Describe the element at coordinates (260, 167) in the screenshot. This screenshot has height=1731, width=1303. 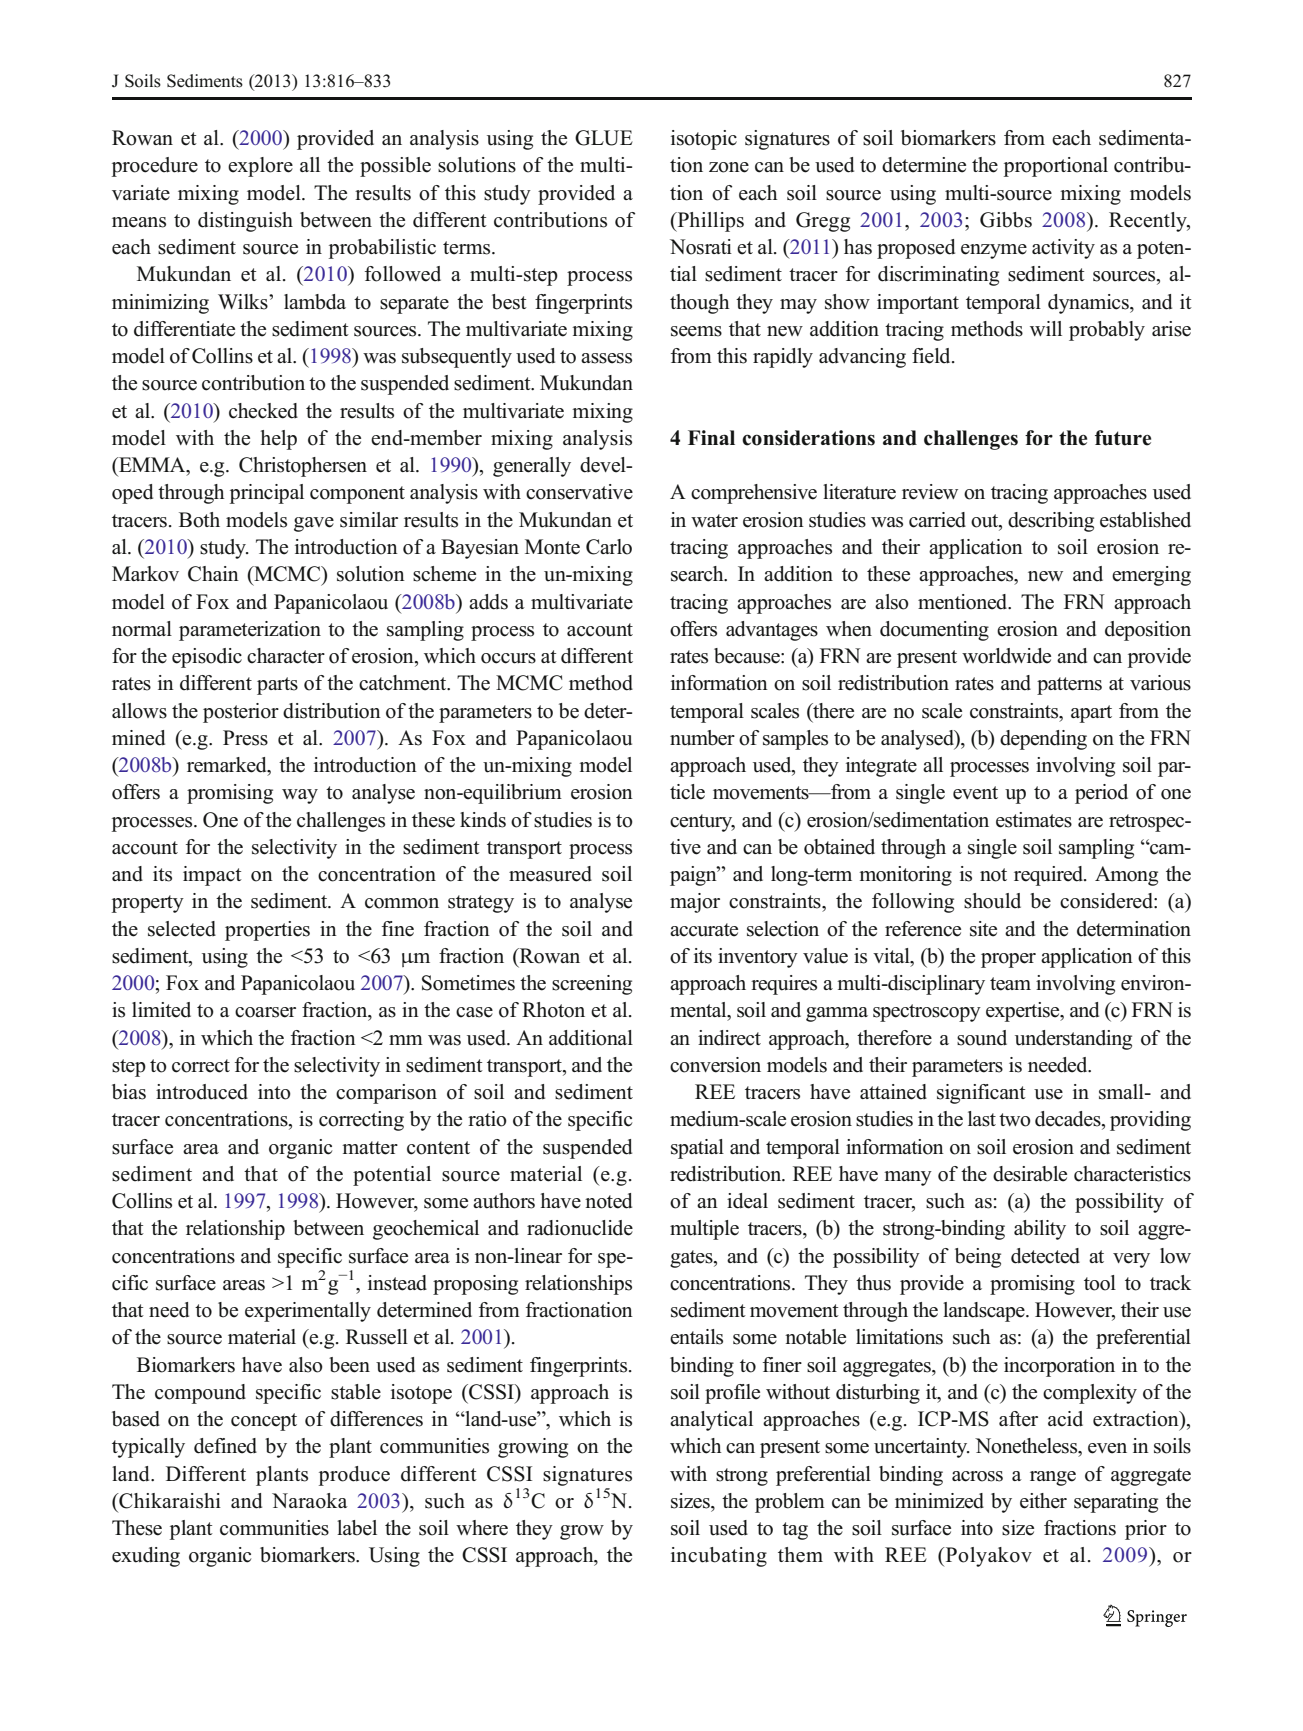
I see `explore` at that location.
